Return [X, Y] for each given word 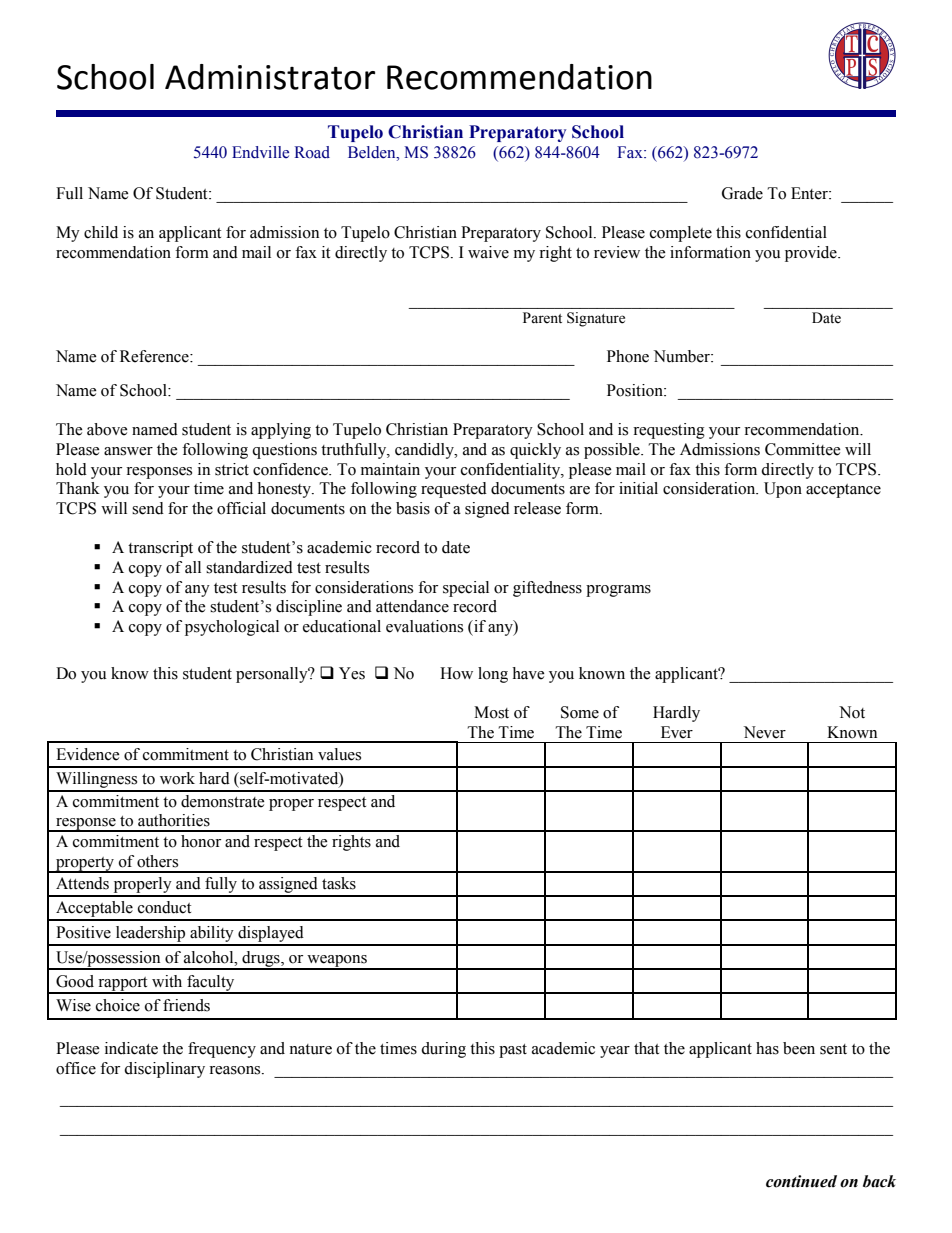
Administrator [270, 77]
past [513, 1051]
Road [312, 152]
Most [491, 712]
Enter [810, 193]
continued [801, 1181]
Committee [803, 449]
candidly [425, 451]
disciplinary [164, 1070]
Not [852, 712]
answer [128, 451]
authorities [174, 820]
